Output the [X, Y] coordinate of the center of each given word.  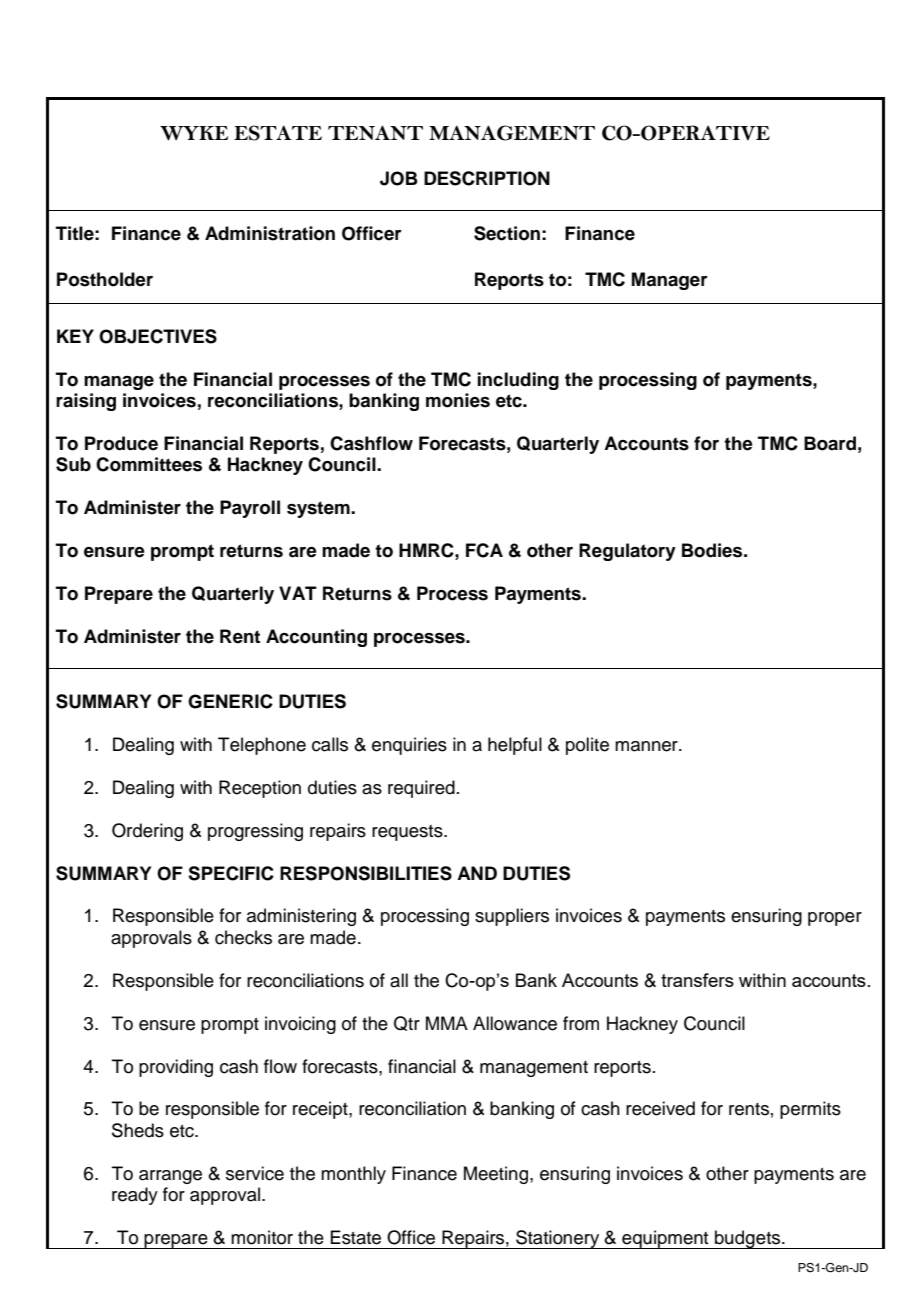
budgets [748, 1239]
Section [507, 233]
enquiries [409, 746]
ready [135, 1196]
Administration [270, 233]
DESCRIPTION [487, 178]
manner [647, 746]
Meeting [496, 1175]
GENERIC [230, 701]
